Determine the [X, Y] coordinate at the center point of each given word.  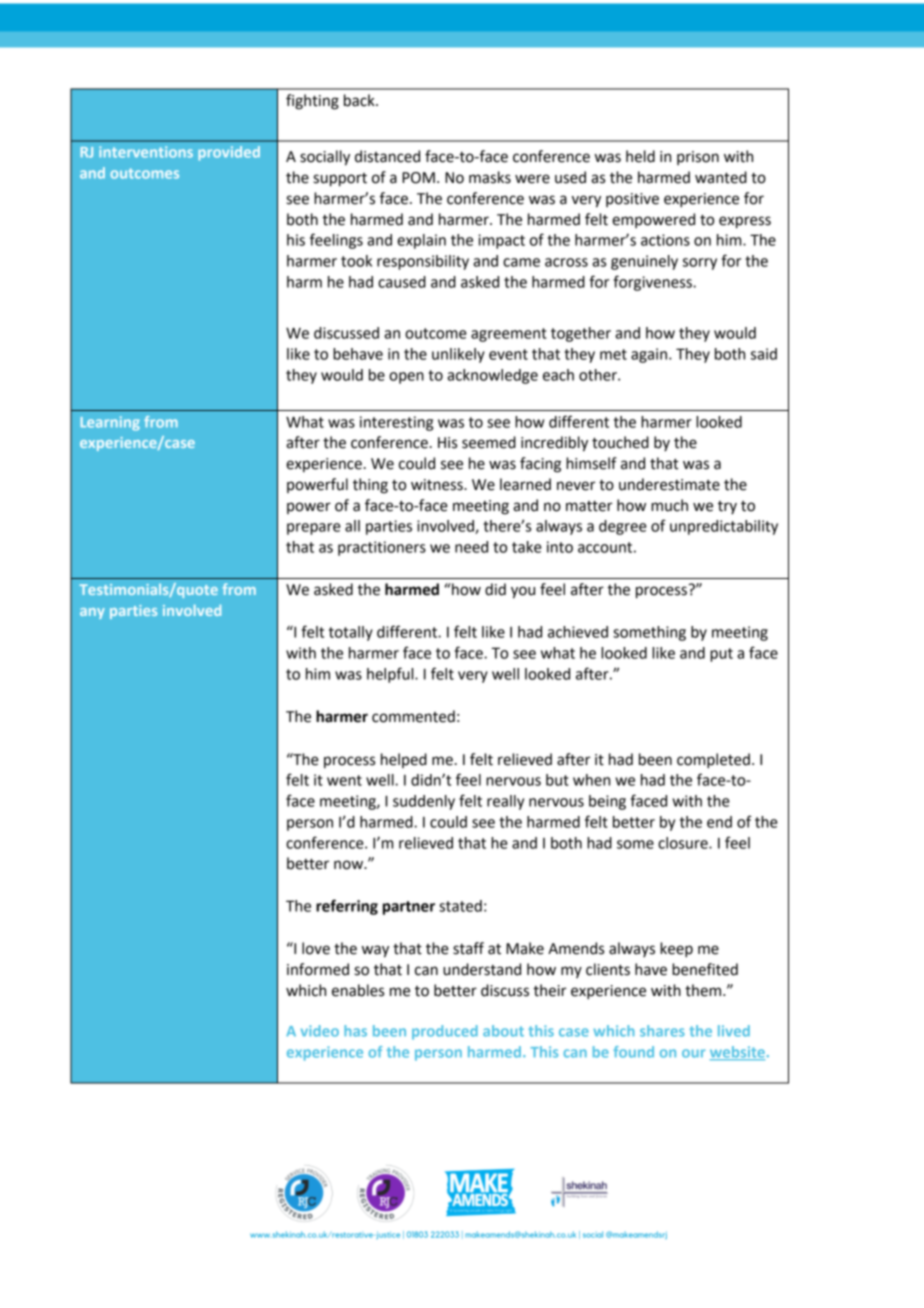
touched [620, 442]
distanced [387, 156]
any [92, 613]
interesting [396, 423]
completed [713, 761]
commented [413, 716]
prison [698, 158]
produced [445, 1032]
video [320, 1031]
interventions [146, 152]
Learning [110, 423]
